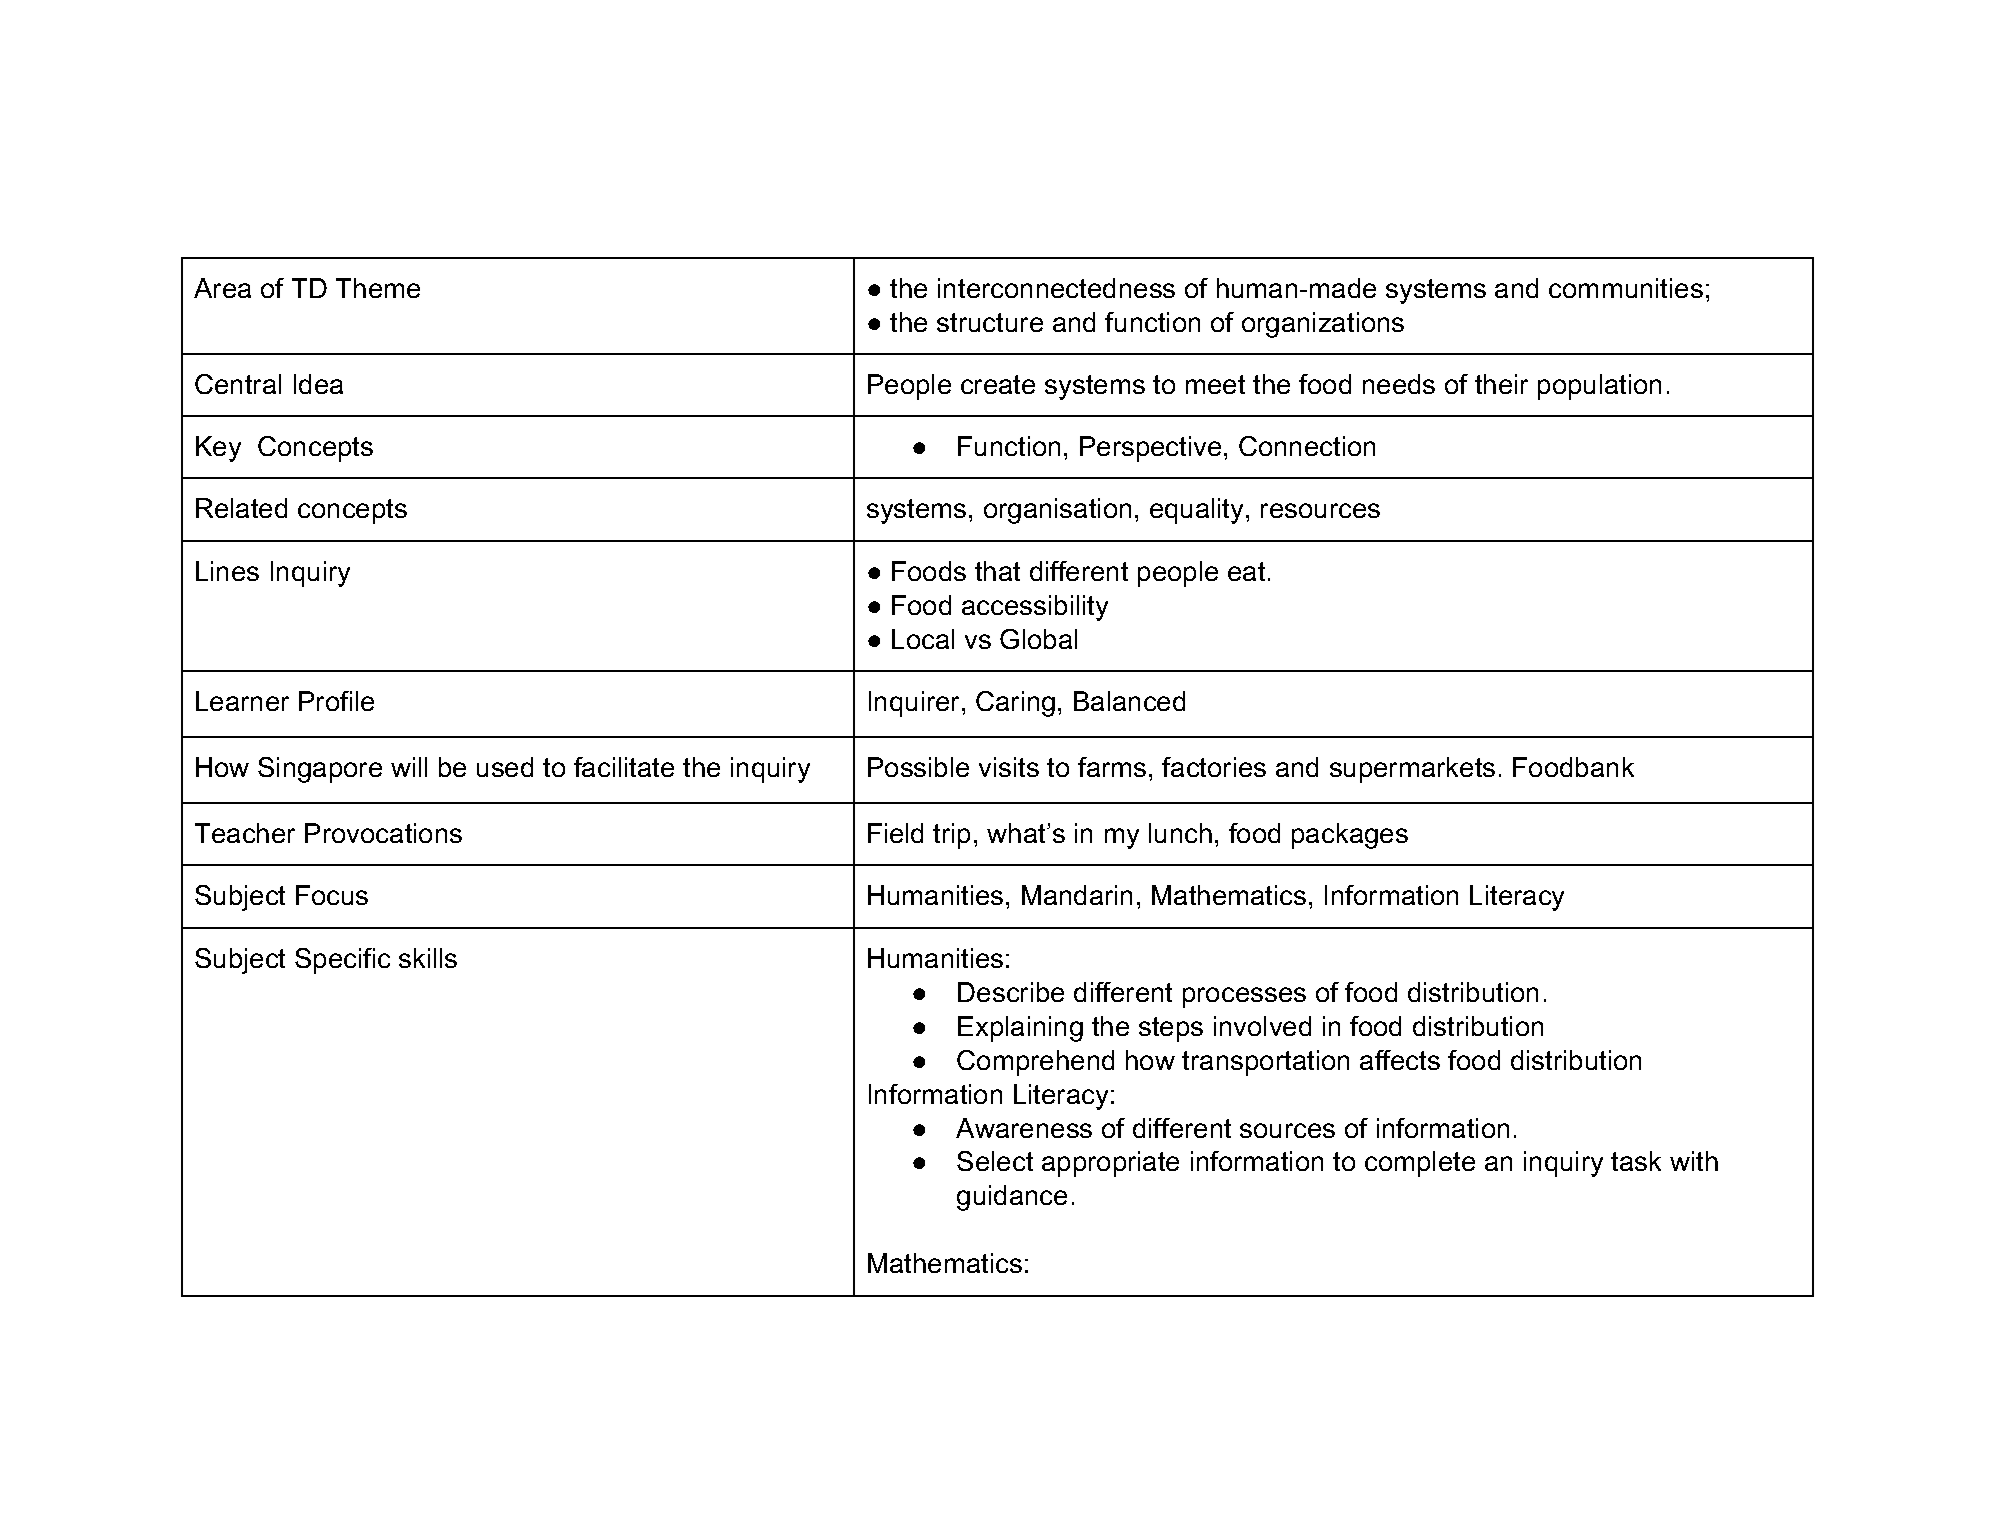 This image has height=1540, width=1993. What do you see at coordinates (1012, 1198) in the image?
I see `guidance` at bounding box center [1012, 1198].
